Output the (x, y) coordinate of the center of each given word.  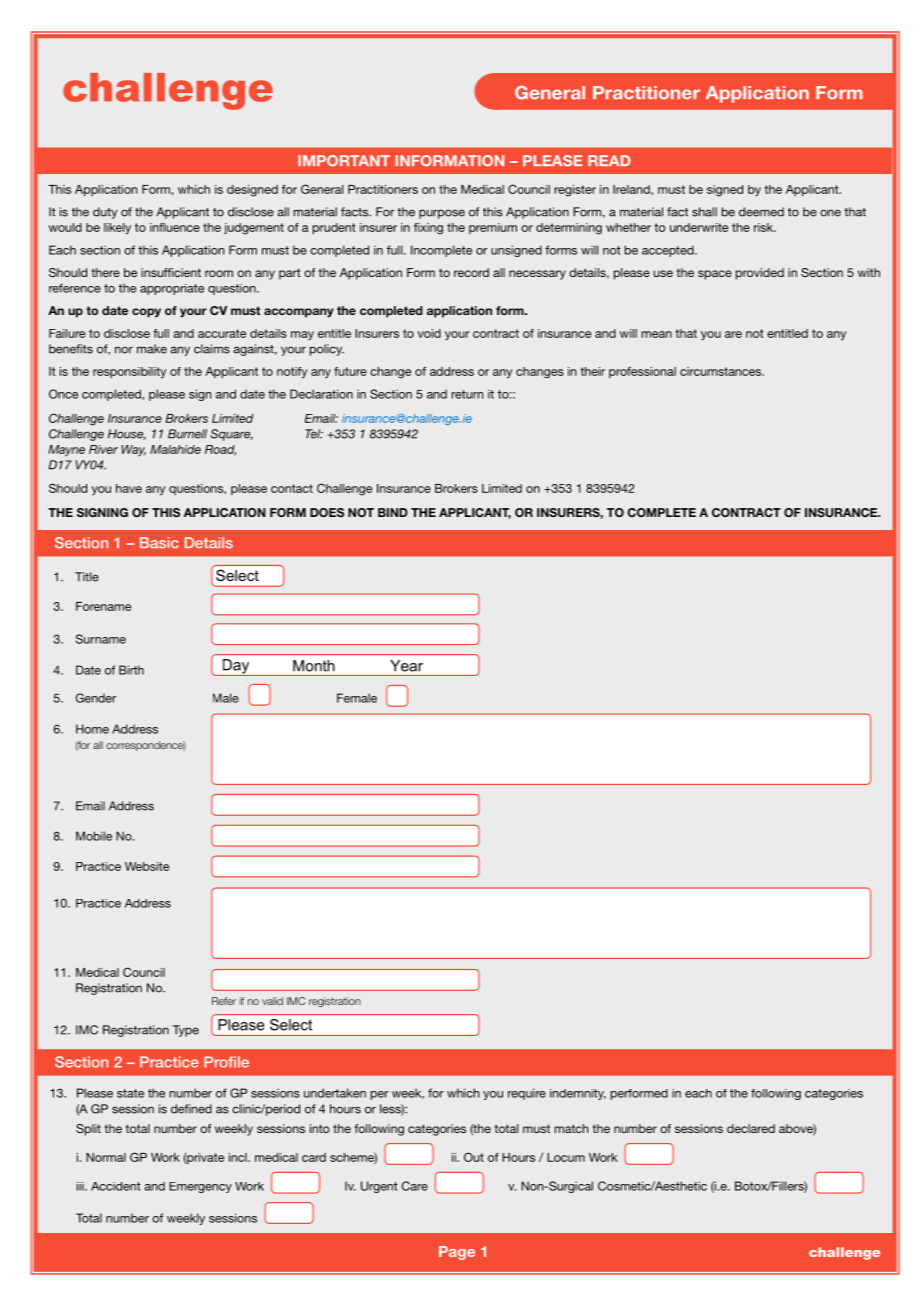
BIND (393, 512)
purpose (442, 214)
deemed (761, 212)
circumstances (722, 371)
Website (147, 866)
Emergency (200, 1187)
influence (175, 227)
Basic (159, 543)
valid (272, 1001)
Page (457, 1253)
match (571, 1128)
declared (751, 1128)
